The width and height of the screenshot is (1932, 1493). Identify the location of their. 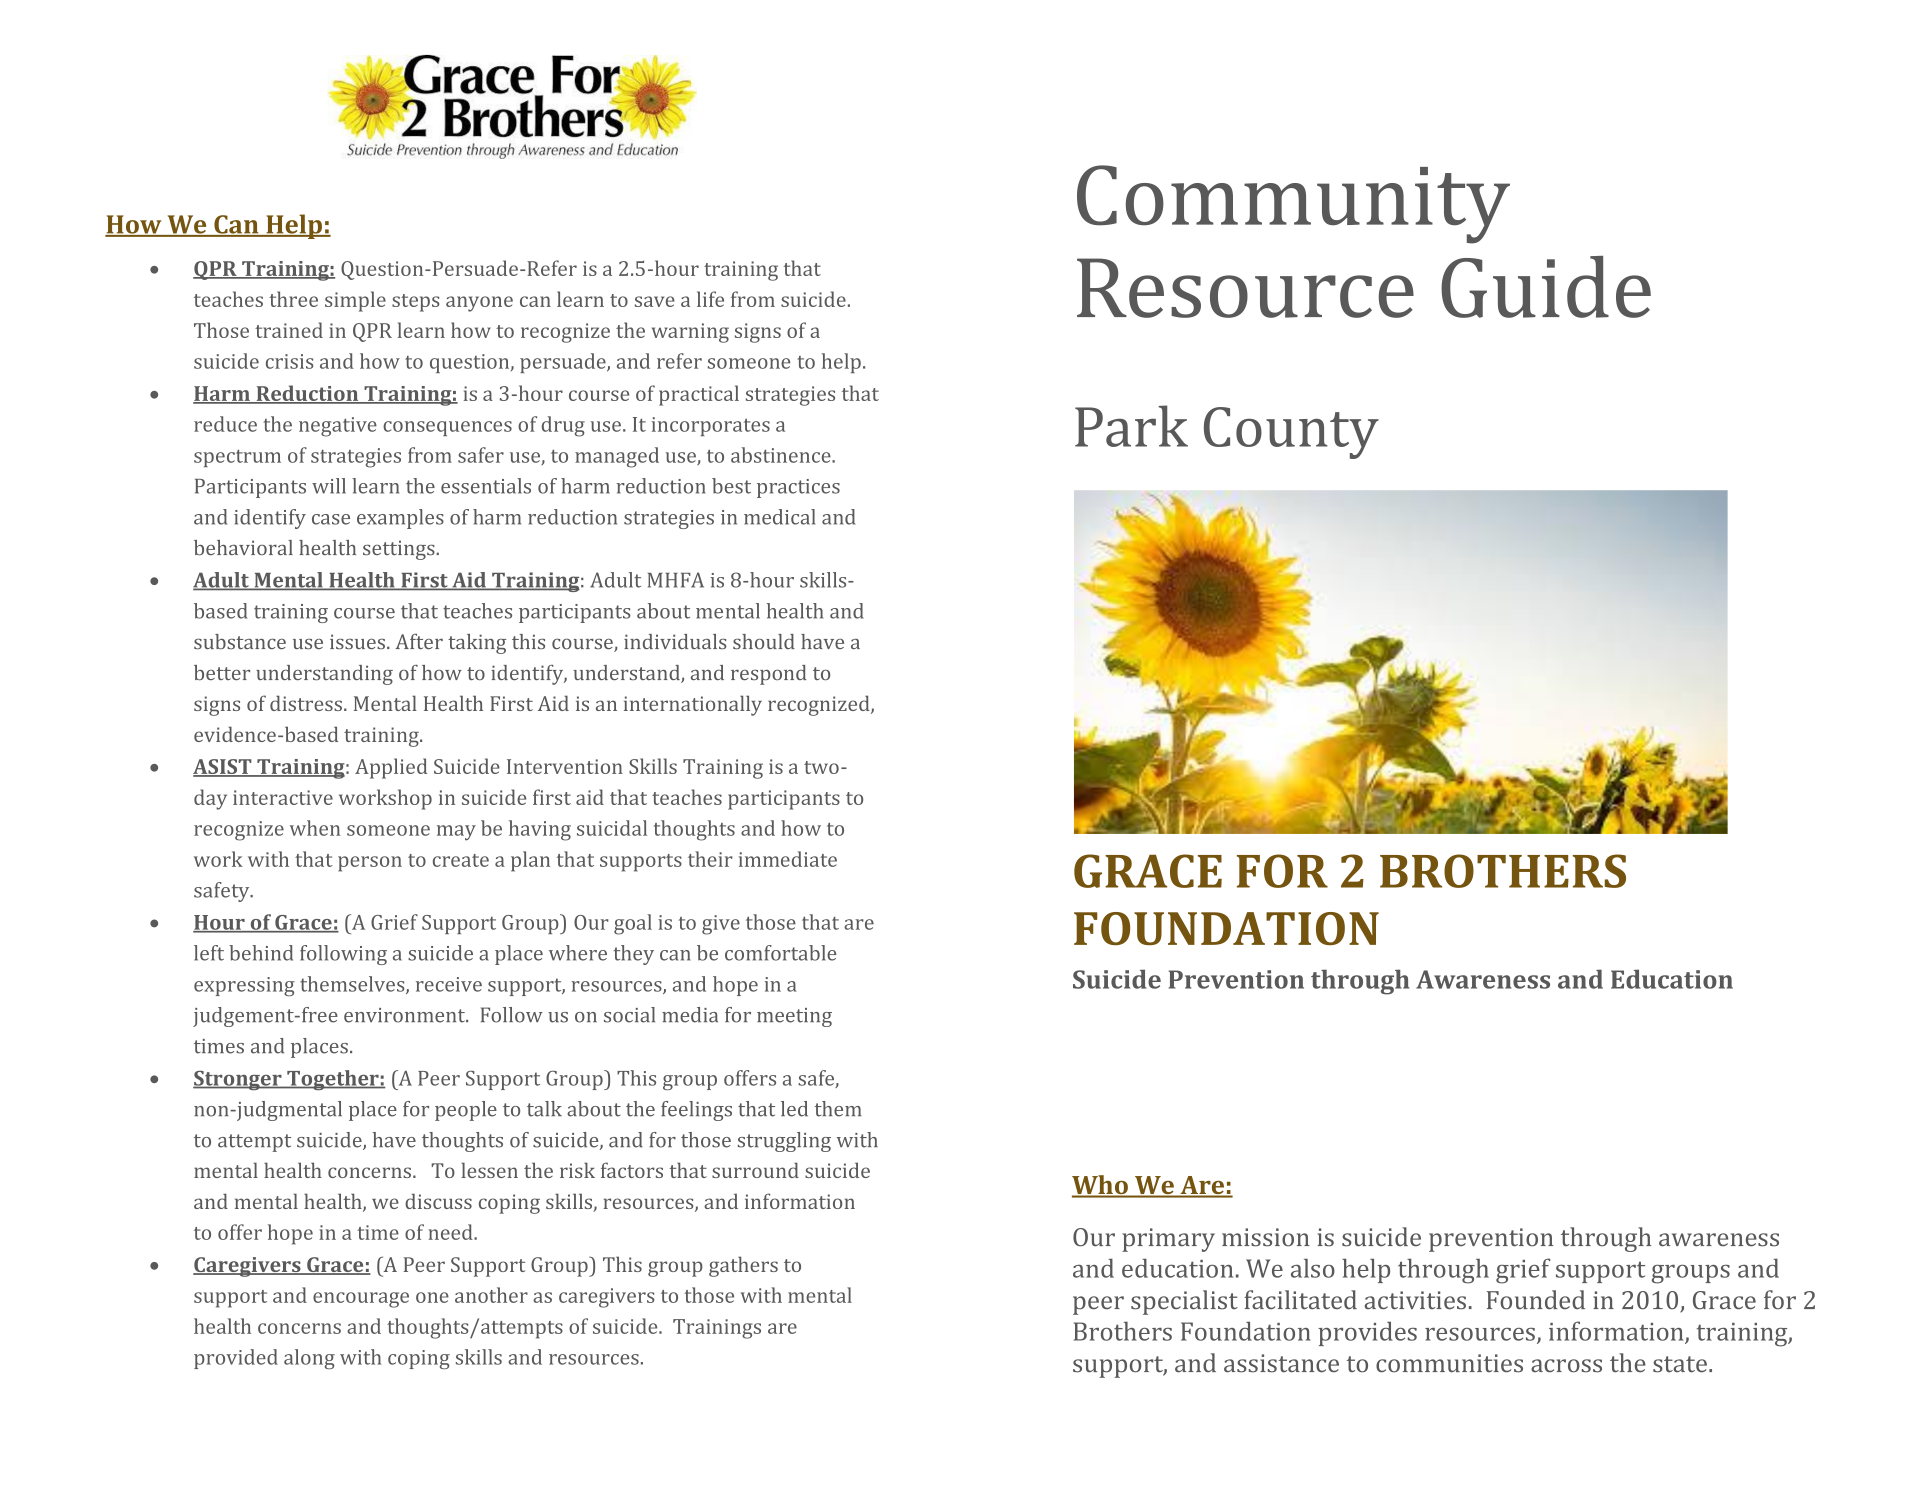
(710, 859).
